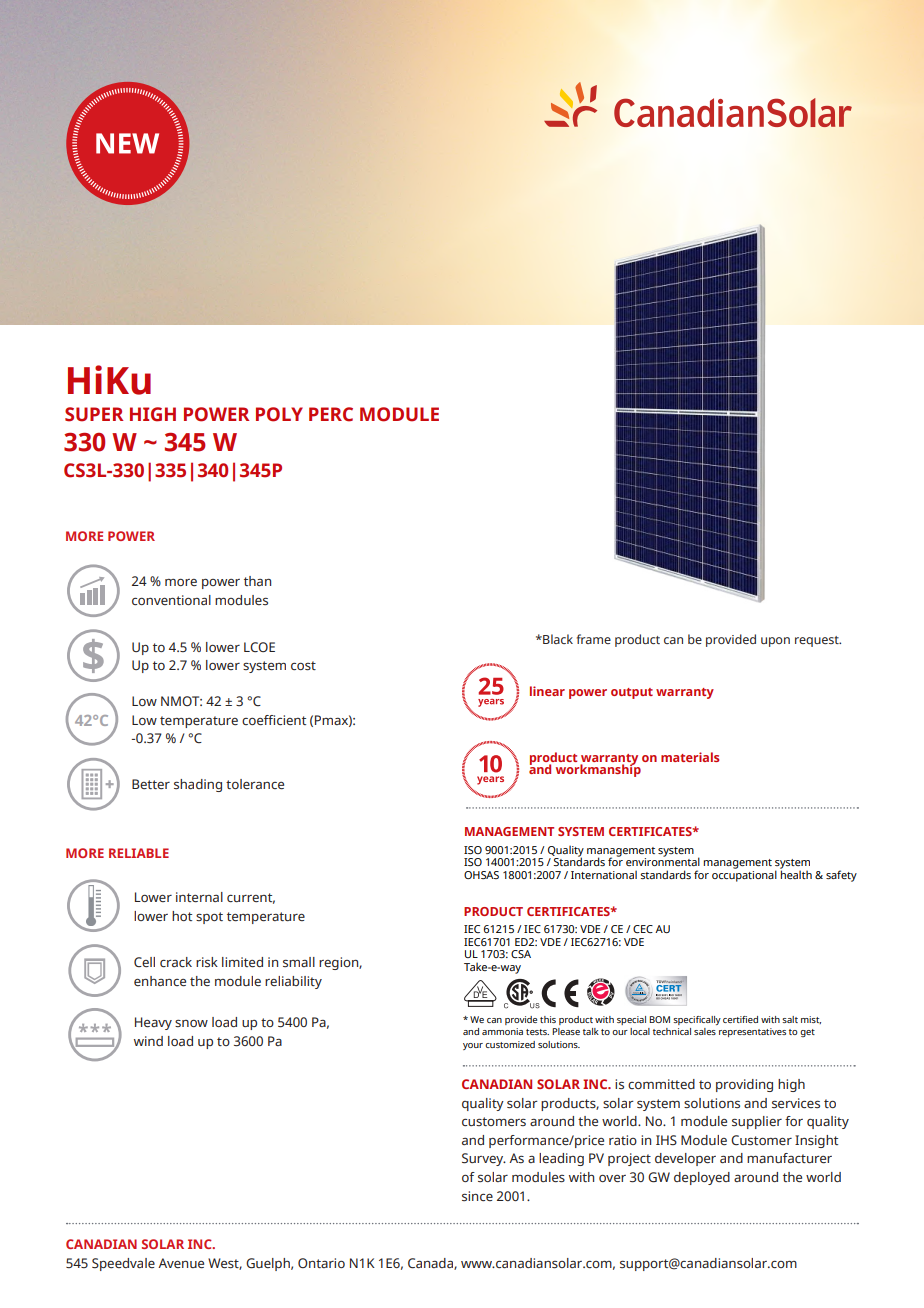 The image size is (924, 1308). Describe the element at coordinates (775, 642) in the page. I see `upon` at that location.
